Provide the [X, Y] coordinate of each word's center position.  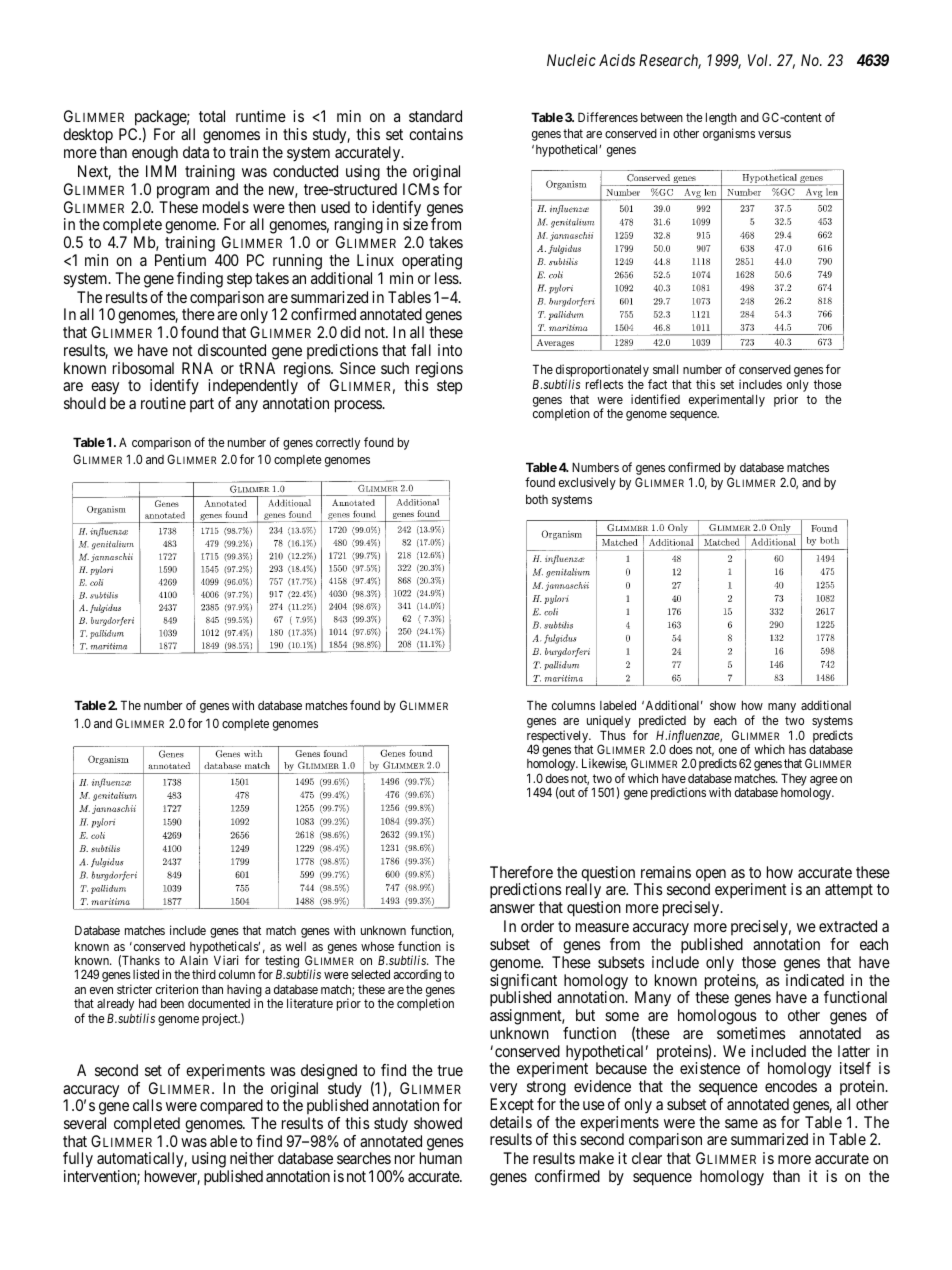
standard [435, 116]
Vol [759, 60]
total [212, 116]
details [511, 1122]
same [741, 1123]
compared [231, 1108]
